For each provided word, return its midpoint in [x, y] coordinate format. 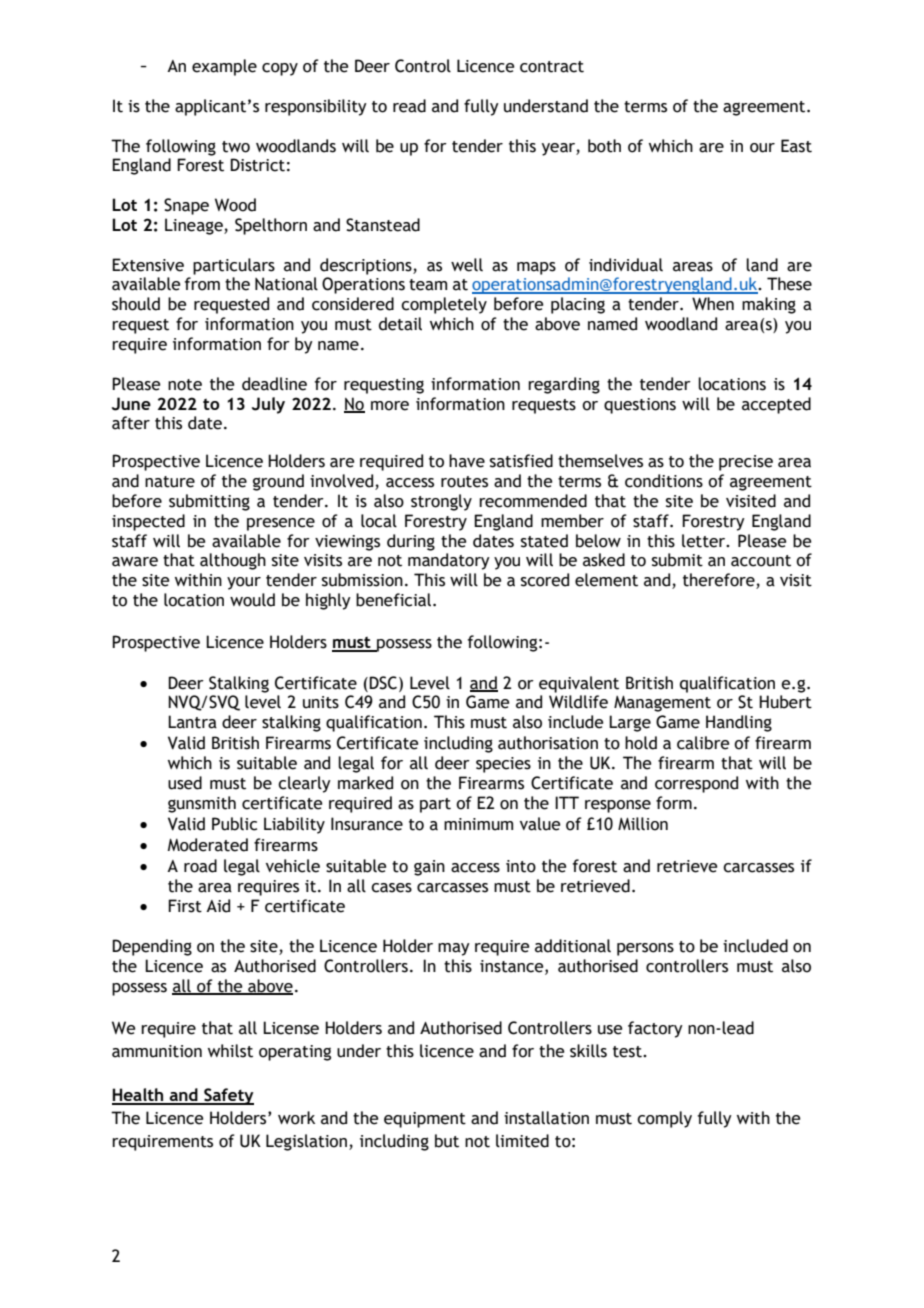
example [224, 67]
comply [664, 1119]
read [409, 106]
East [796, 146]
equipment [425, 1120]
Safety [228, 1096]
